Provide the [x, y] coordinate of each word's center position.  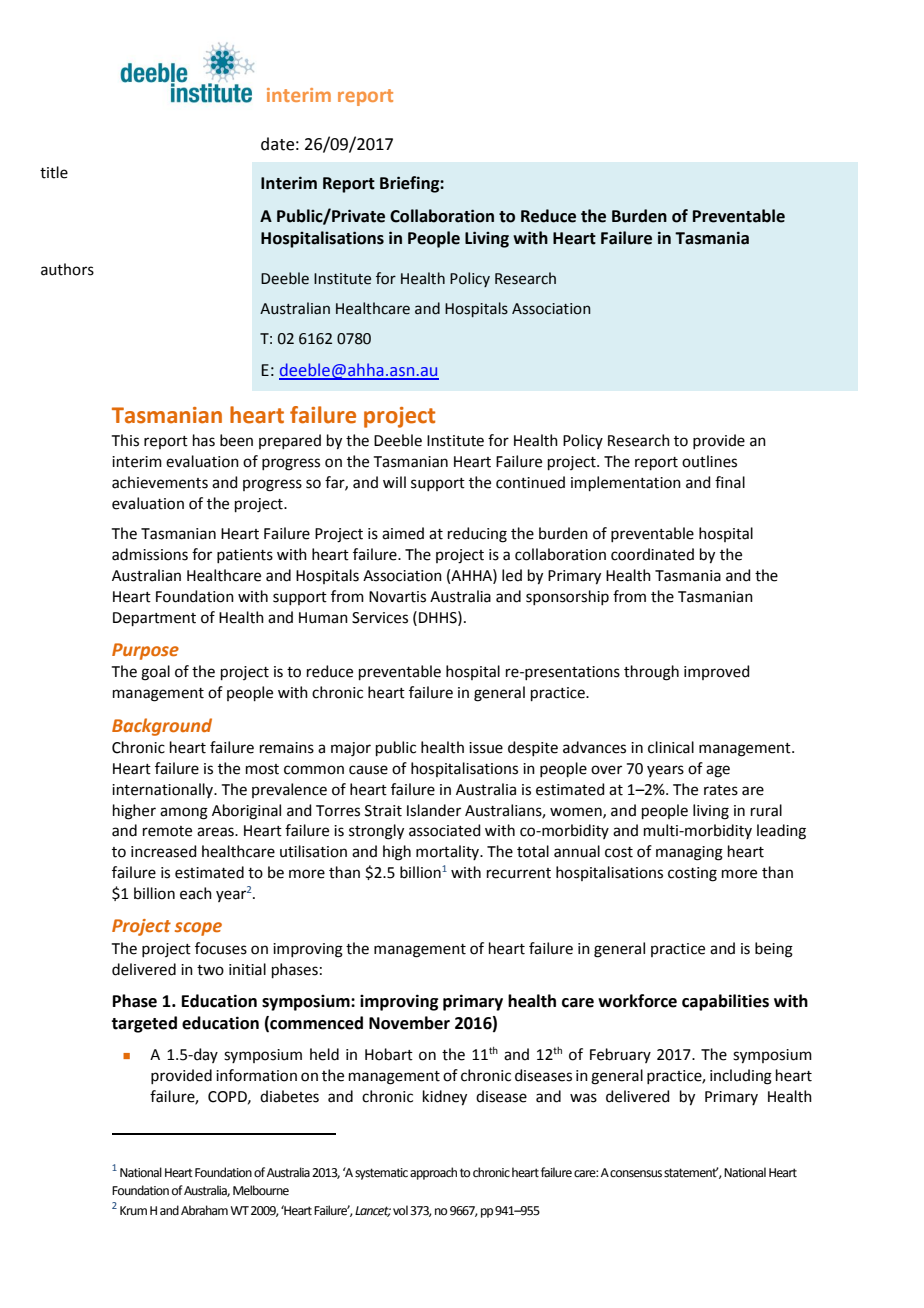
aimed [403, 533]
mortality [449, 852]
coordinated [652, 554]
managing [689, 853]
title [54, 172]
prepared [290, 441]
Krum [133, 1210]
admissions [150, 554]
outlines [709, 461]
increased [164, 851]
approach [433, 1173]
